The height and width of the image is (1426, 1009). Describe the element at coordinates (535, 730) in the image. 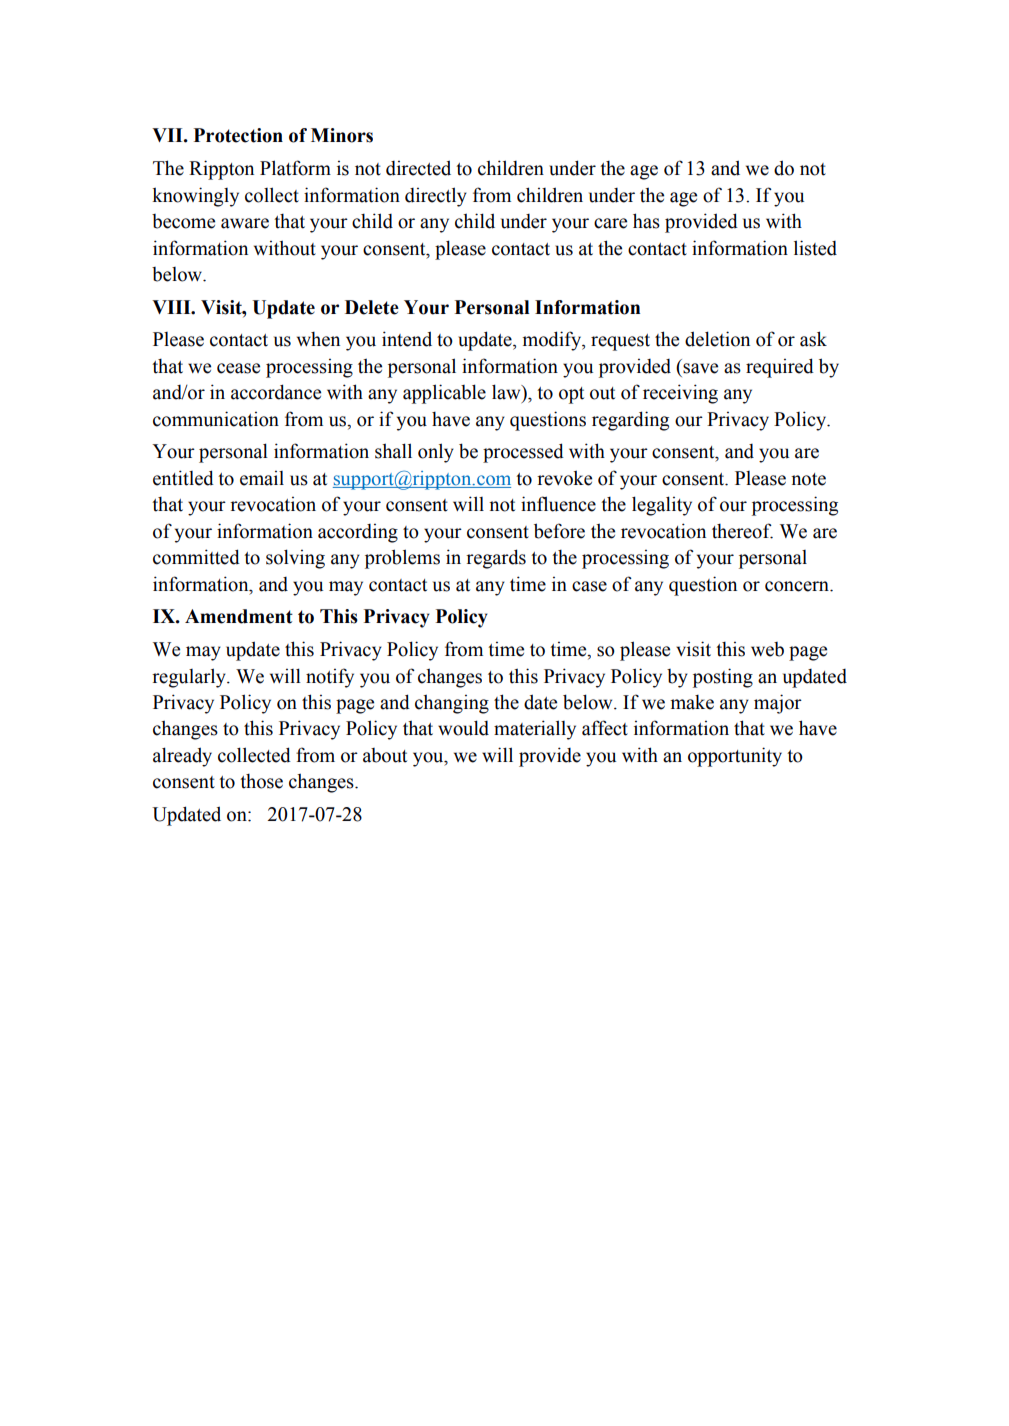

I see `materially` at that location.
